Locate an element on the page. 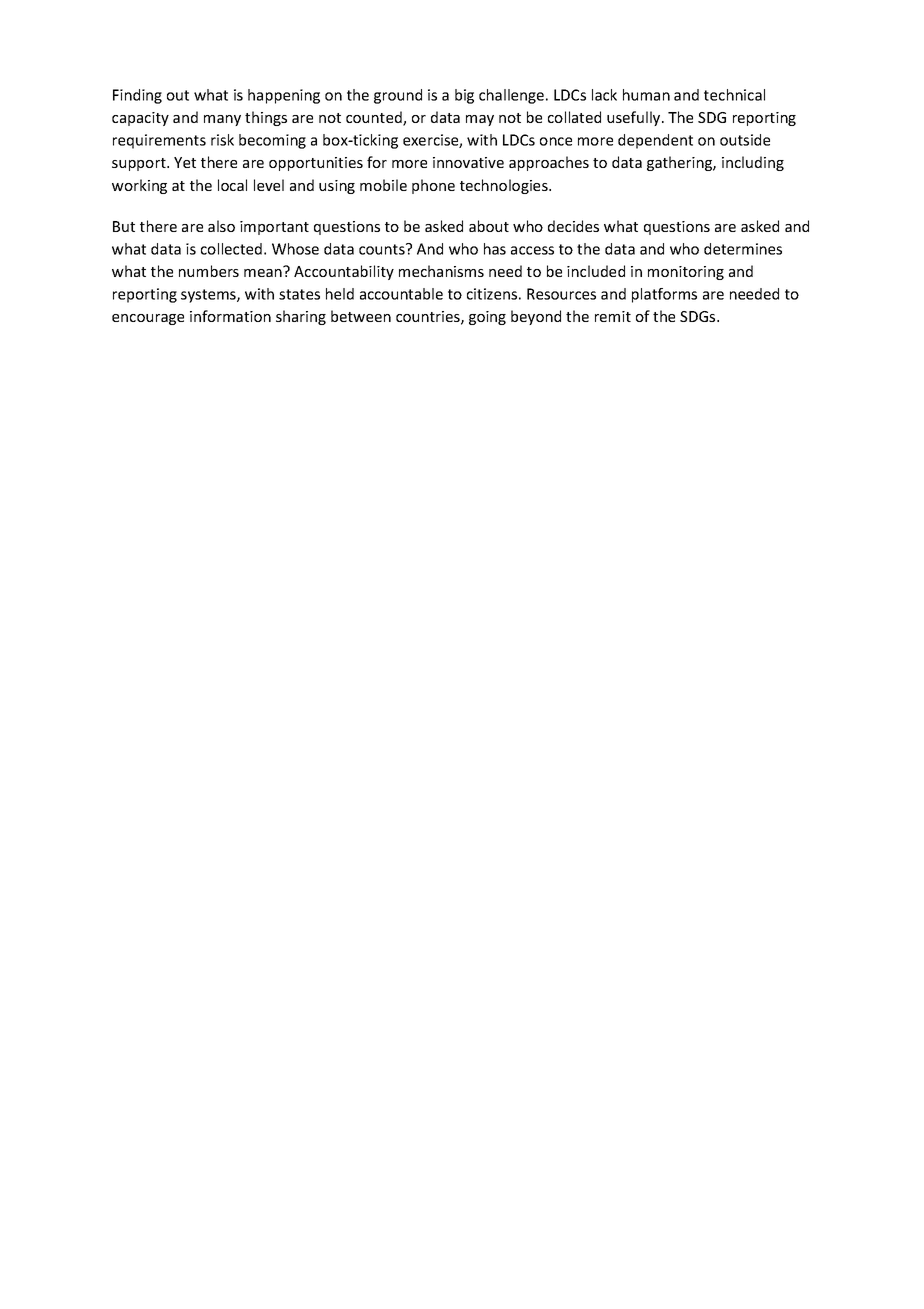  information is located at coordinates (230, 316).
